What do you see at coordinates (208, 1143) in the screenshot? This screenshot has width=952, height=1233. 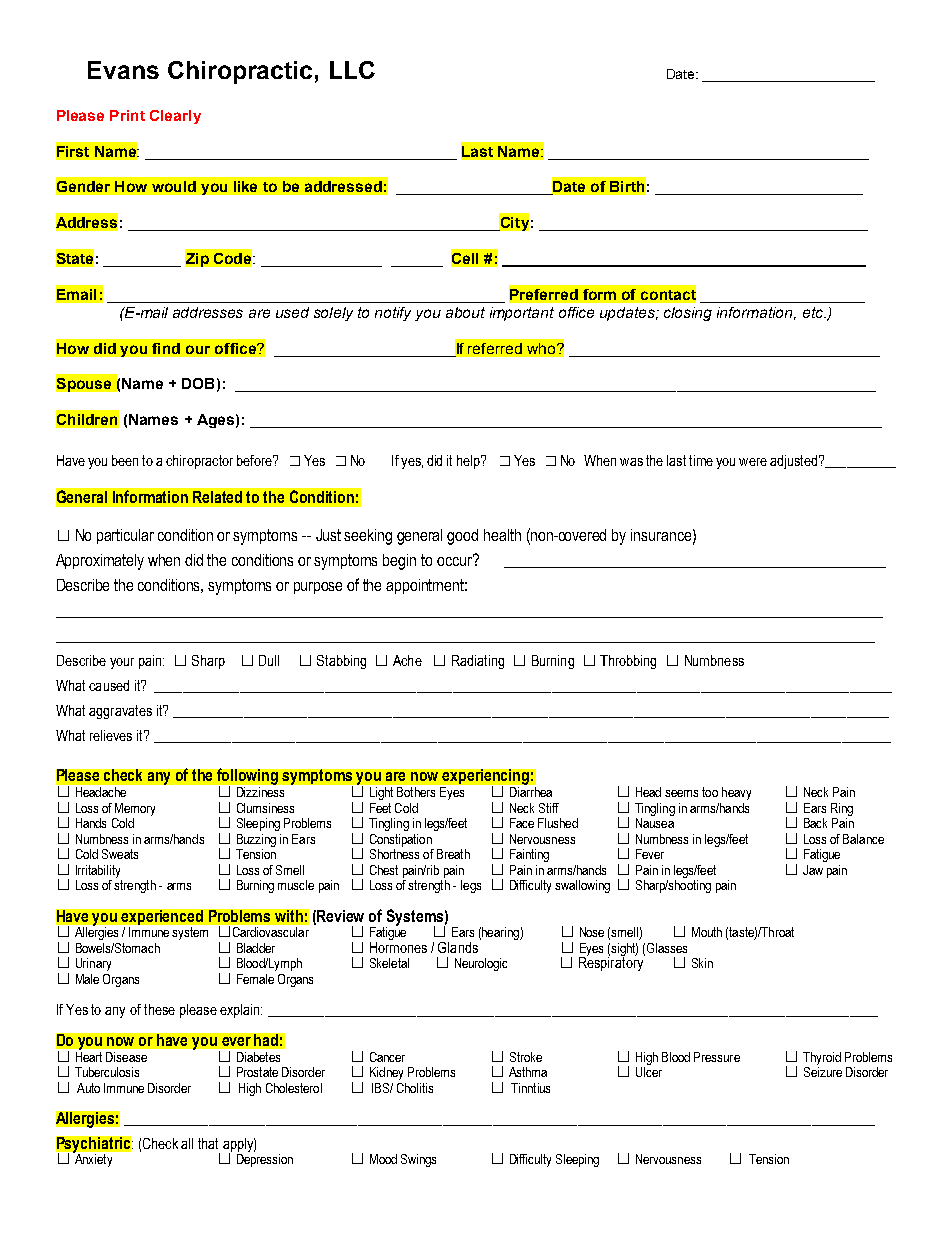 I see `that` at bounding box center [208, 1143].
